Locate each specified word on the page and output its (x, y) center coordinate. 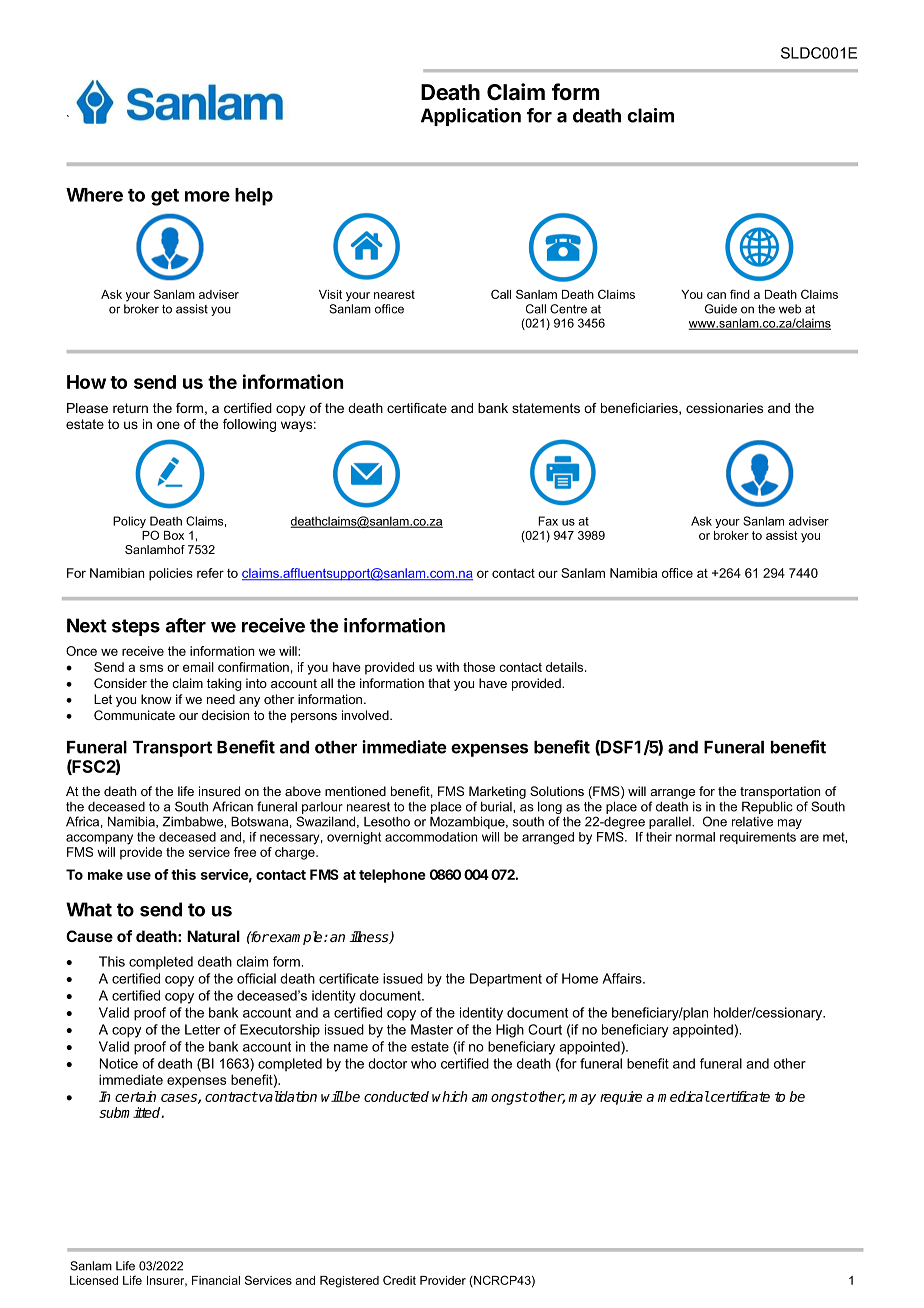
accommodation (431, 837)
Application (471, 117)
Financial (216, 1280)
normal (695, 837)
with (447, 667)
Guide (721, 309)
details (566, 667)
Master (432, 1029)
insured (219, 791)
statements (546, 408)
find (740, 294)
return (130, 408)
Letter (202, 1029)
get (165, 197)
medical (684, 1096)
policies (171, 574)
